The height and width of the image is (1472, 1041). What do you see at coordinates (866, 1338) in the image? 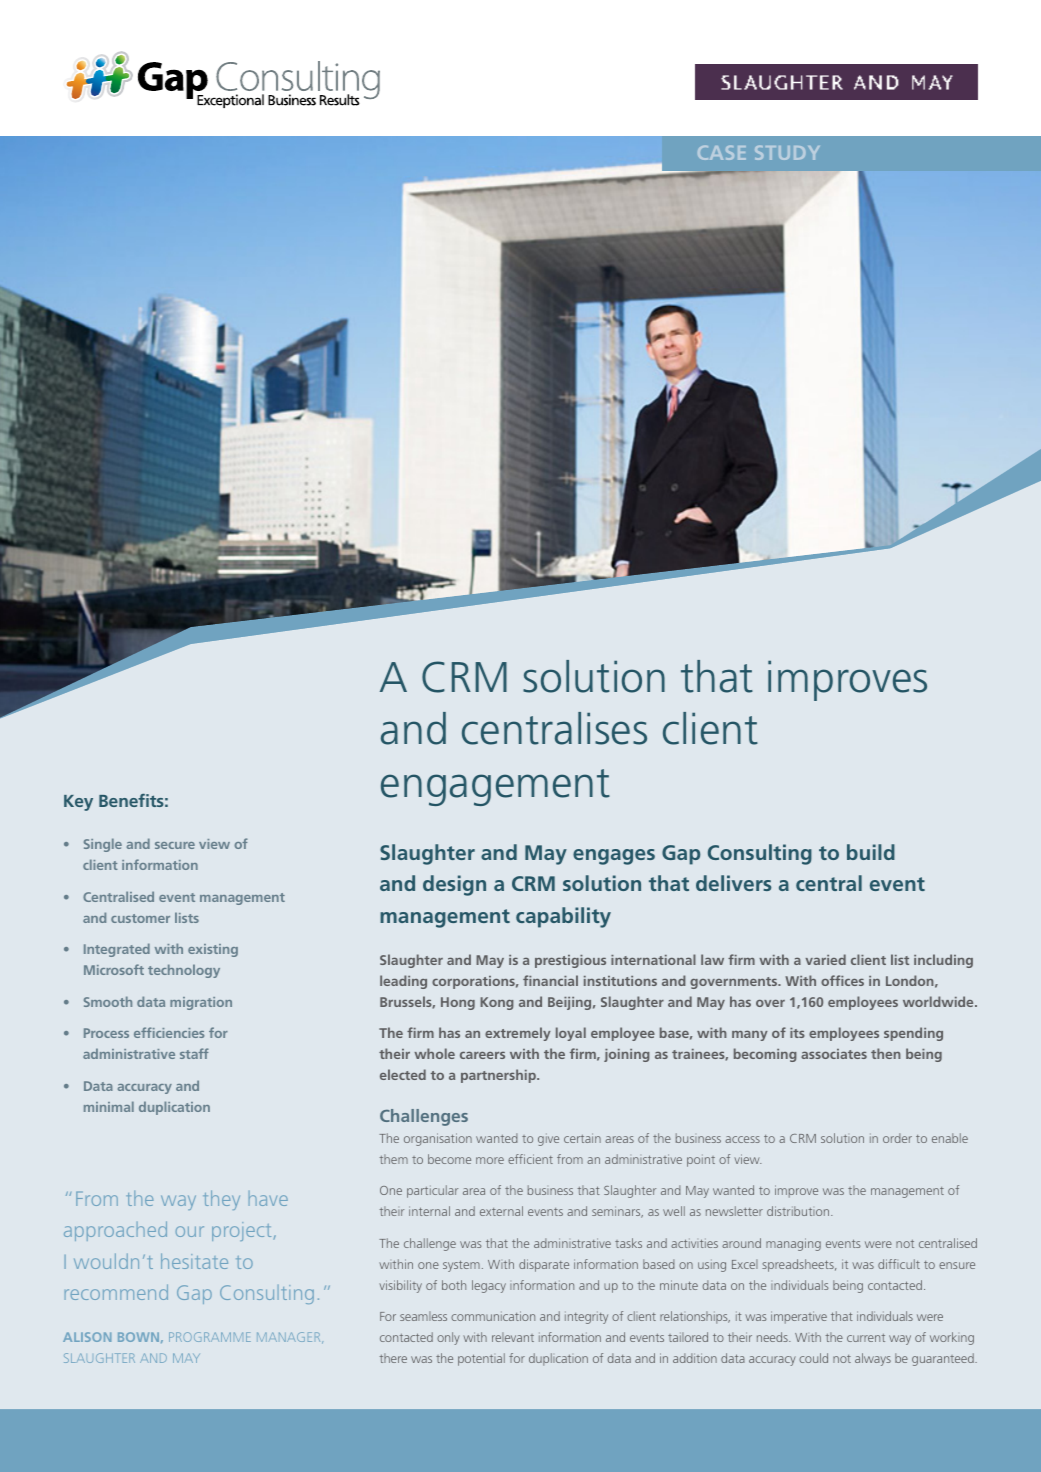
I see `current` at bounding box center [866, 1338].
